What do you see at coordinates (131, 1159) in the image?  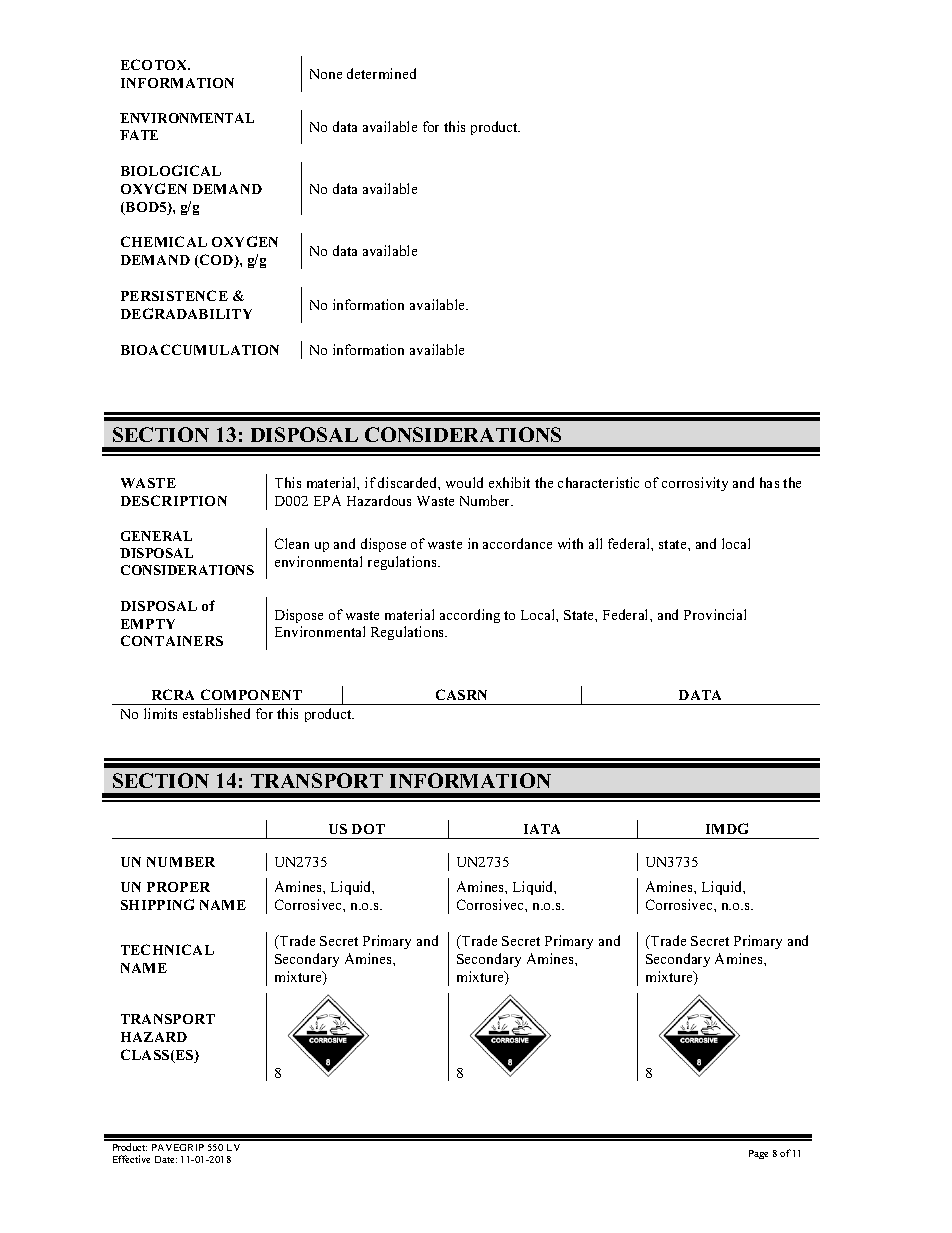 I see `Effective` at bounding box center [131, 1159].
